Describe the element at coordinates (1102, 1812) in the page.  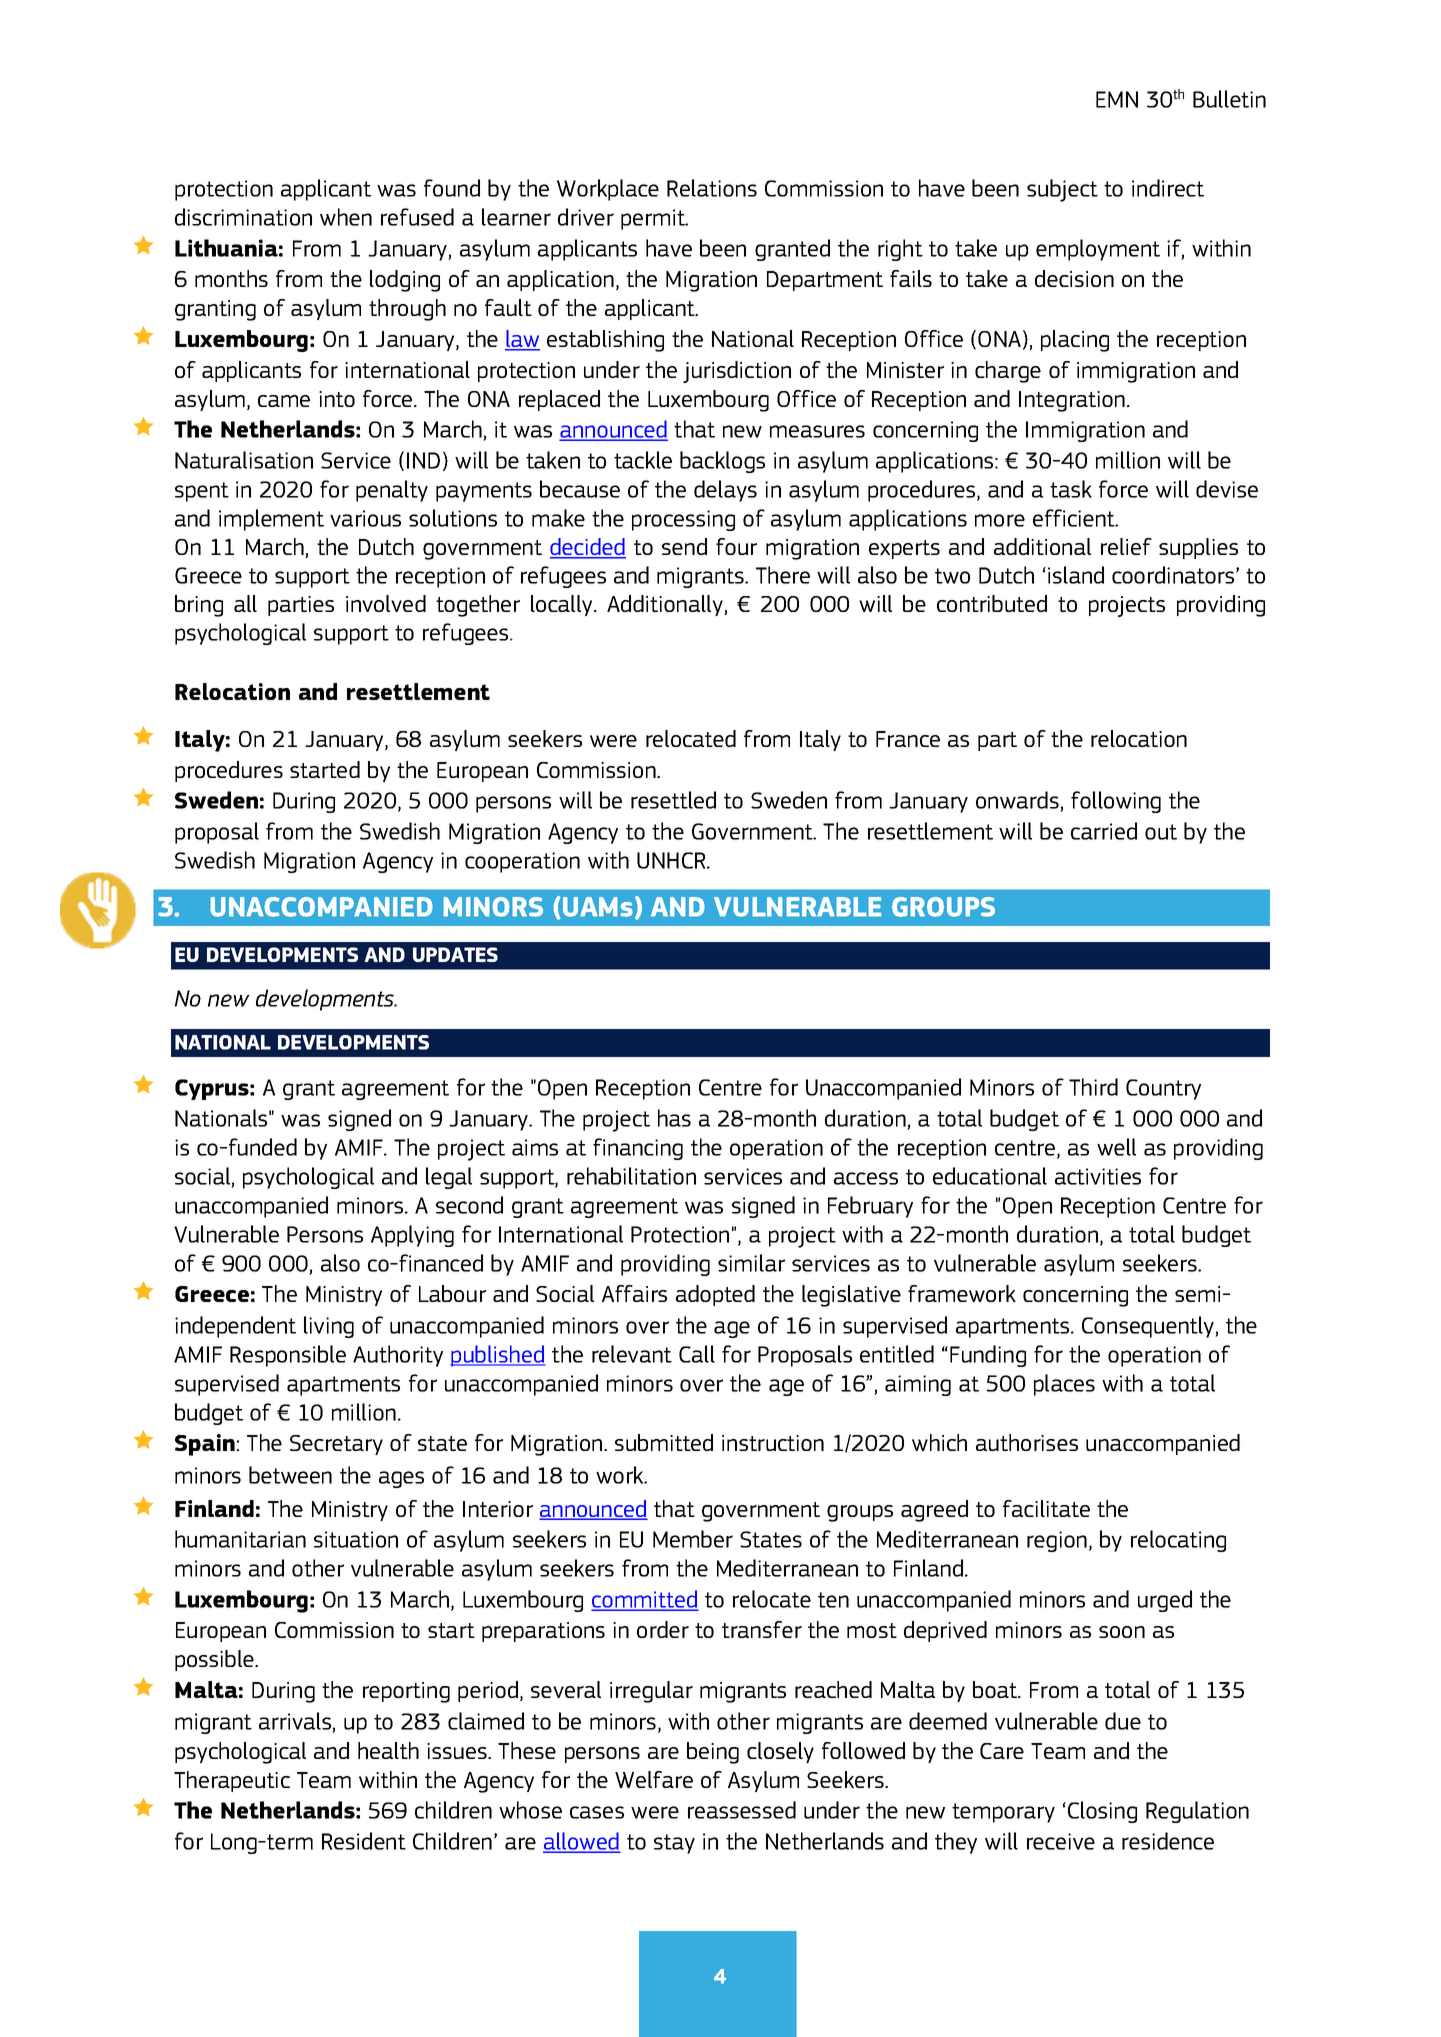
I see `Closing` at that location.
